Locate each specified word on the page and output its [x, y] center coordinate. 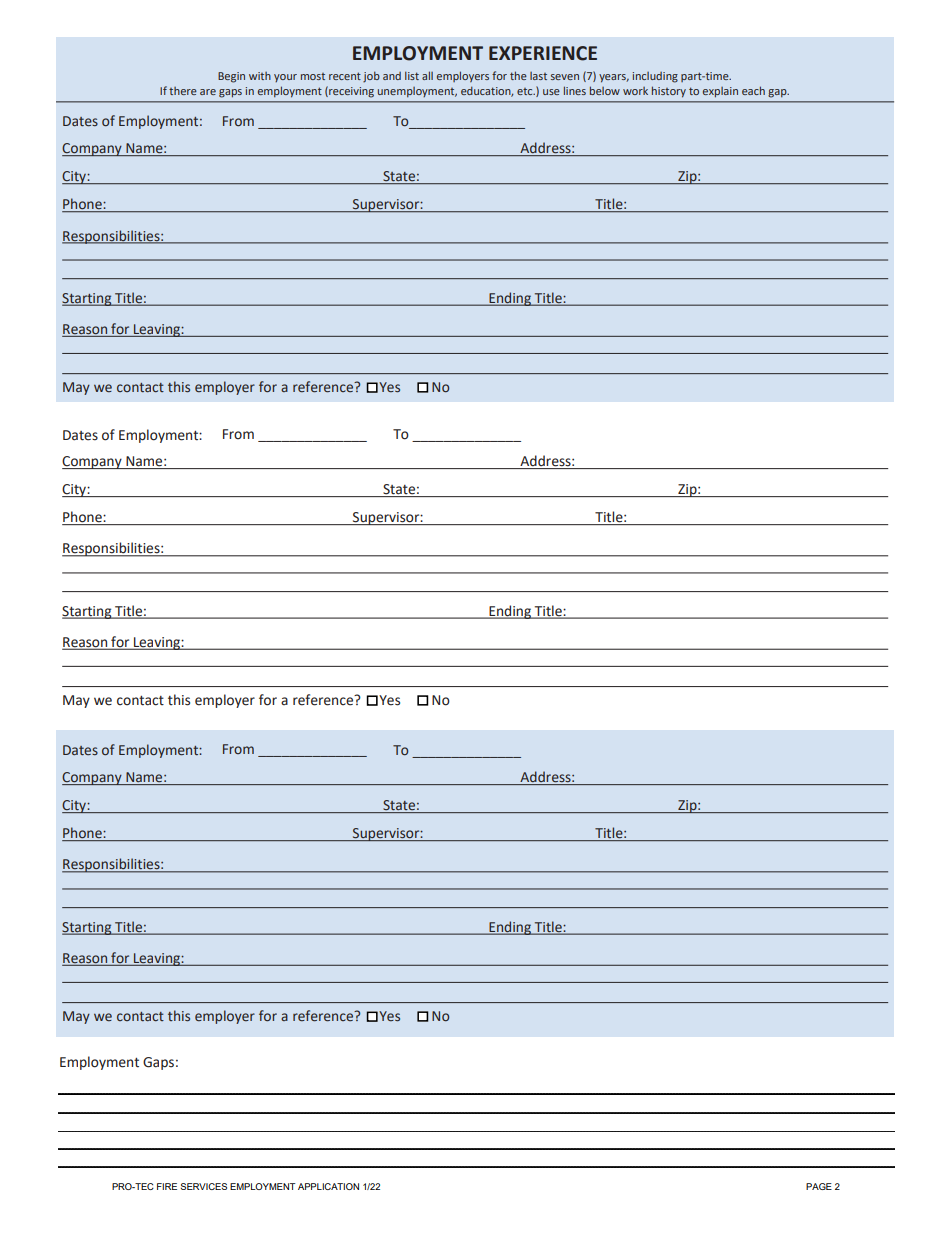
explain [720, 92]
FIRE [167, 1186]
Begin [231, 77]
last [538, 76]
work [635, 91]
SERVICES [203, 1186]
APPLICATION [328, 1186]
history [669, 92]
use [551, 92]
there [183, 91]
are [208, 92]
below [605, 90]
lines [575, 90]
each [753, 90]
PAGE [819, 1186]
